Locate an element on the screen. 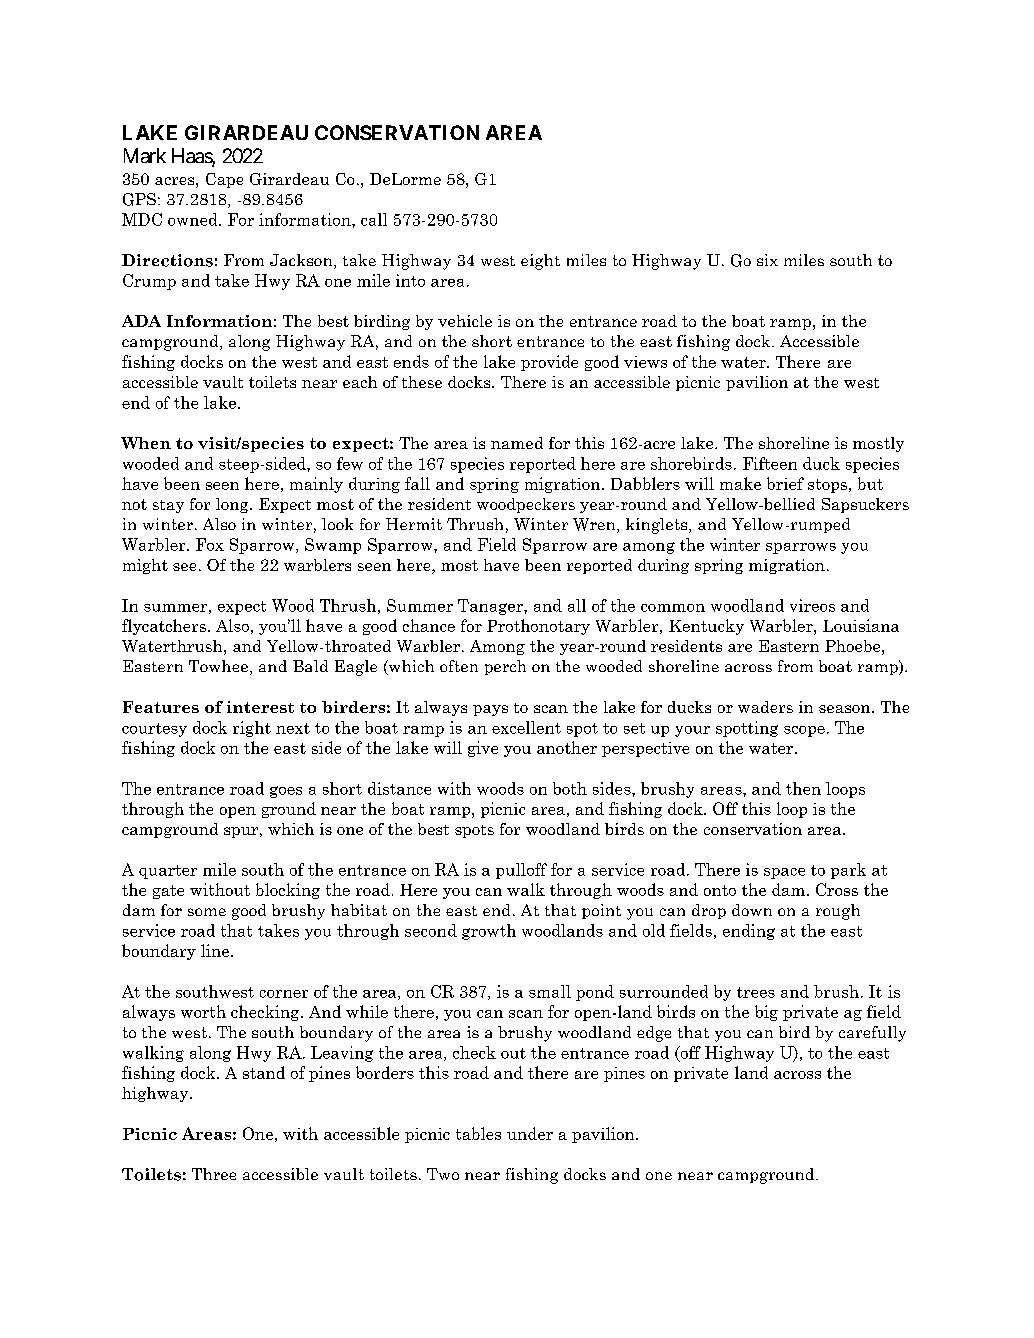  eight is located at coordinates (540, 262).
